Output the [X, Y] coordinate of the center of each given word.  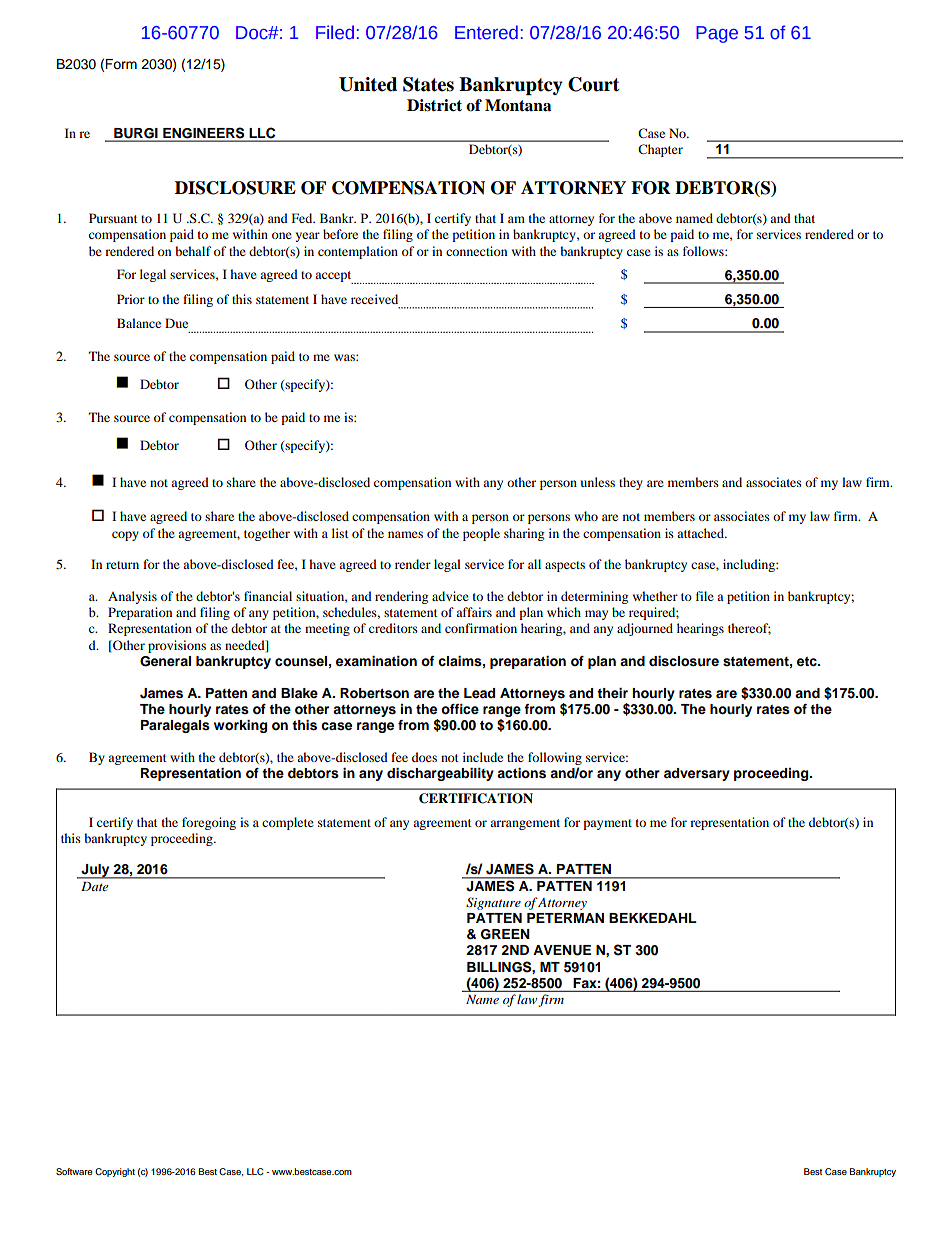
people [481, 534]
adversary [697, 774]
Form [121, 64]
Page [717, 34]
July [96, 871]
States [428, 84]
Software [74, 1171]
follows [704, 251]
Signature [493, 903]
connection [476, 251]
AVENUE [562, 950]
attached [702, 533]
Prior [131, 299]
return [122, 565]
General [165, 661]
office [460, 709]
